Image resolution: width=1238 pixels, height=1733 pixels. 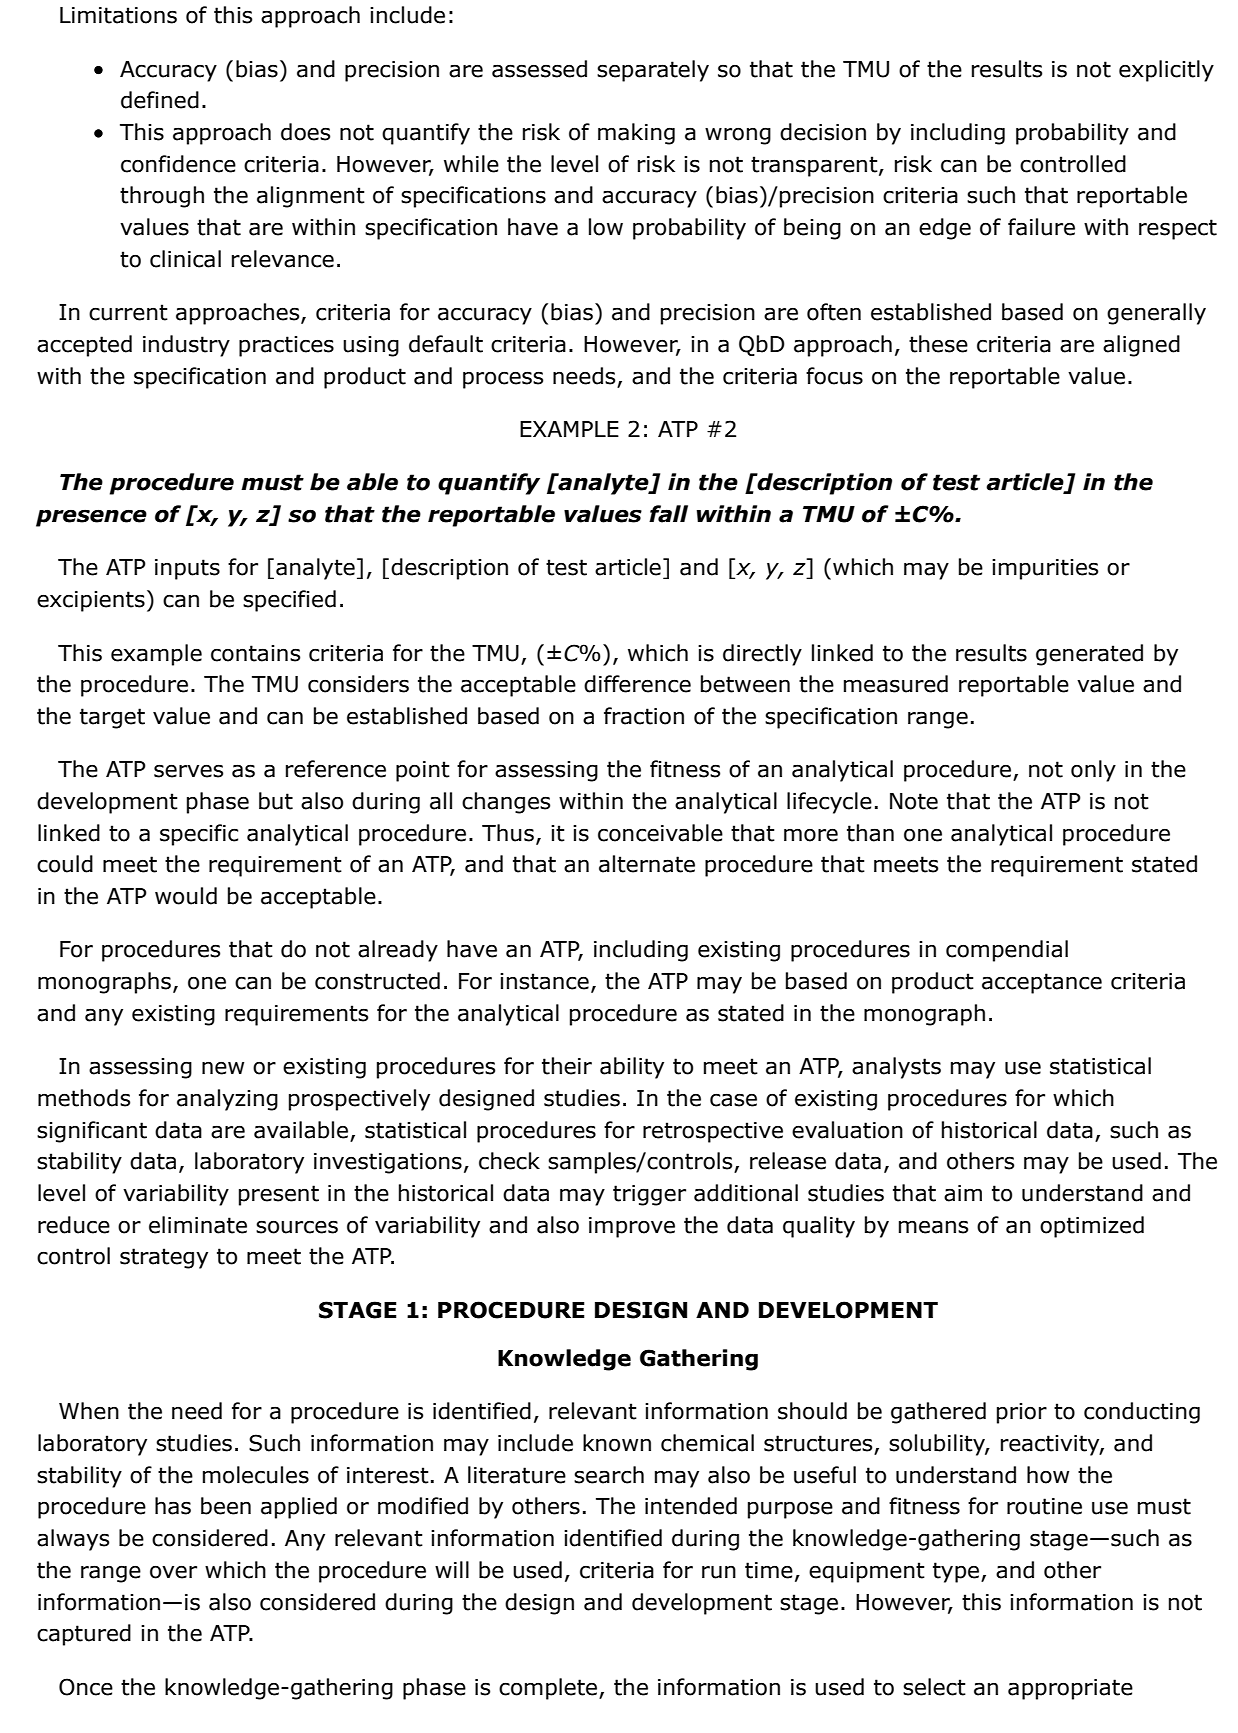 I want to click on complete, so click(x=549, y=1689).
